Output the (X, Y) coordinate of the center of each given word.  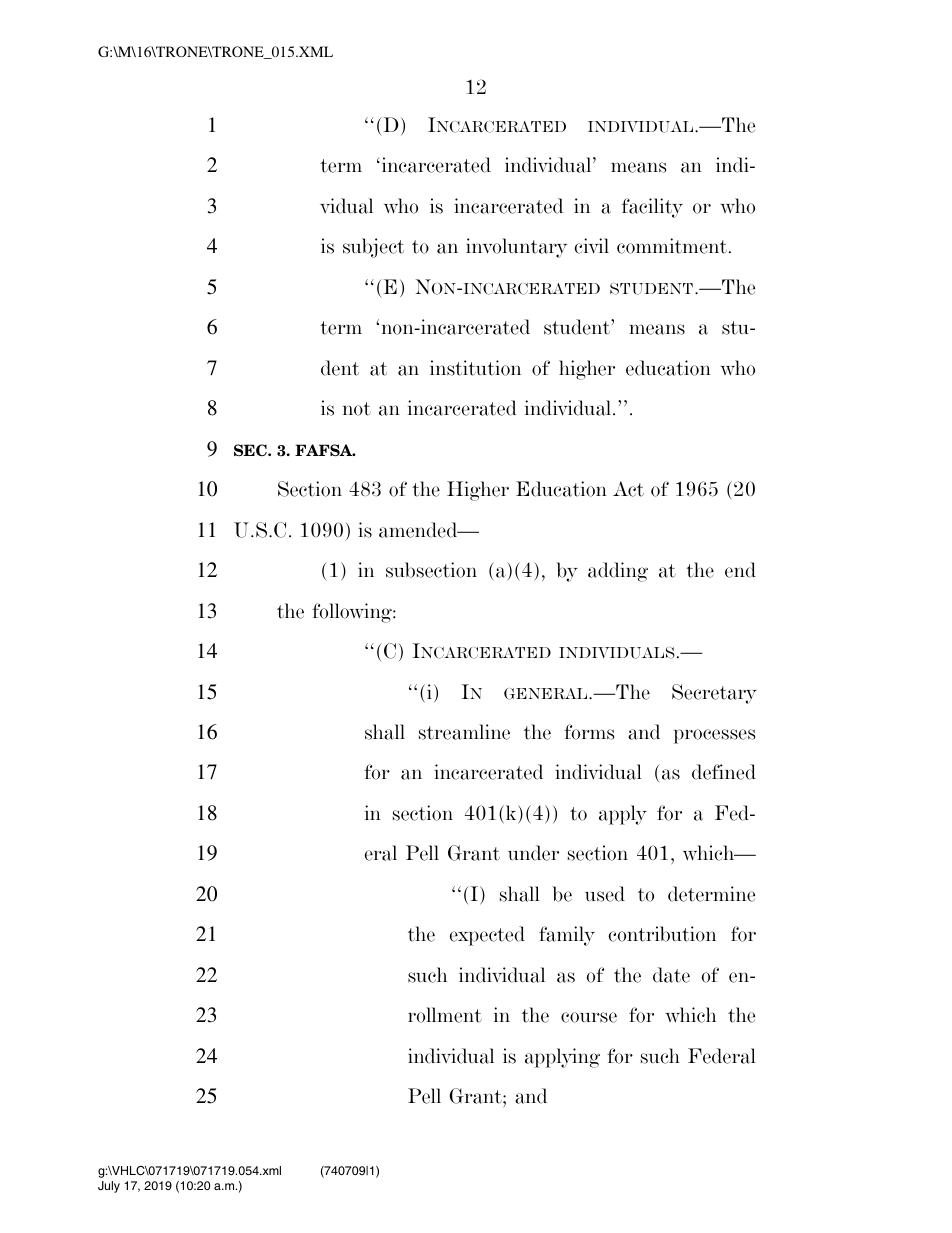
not (357, 409)
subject (373, 248)
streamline (464, 732)
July (109, 1187)
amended (419, 530)
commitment (672, 246)
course (589, 1017)
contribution (662, 934)
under (533, 853)
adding (618, 572)
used (605, 894)
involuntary (516, 248)
